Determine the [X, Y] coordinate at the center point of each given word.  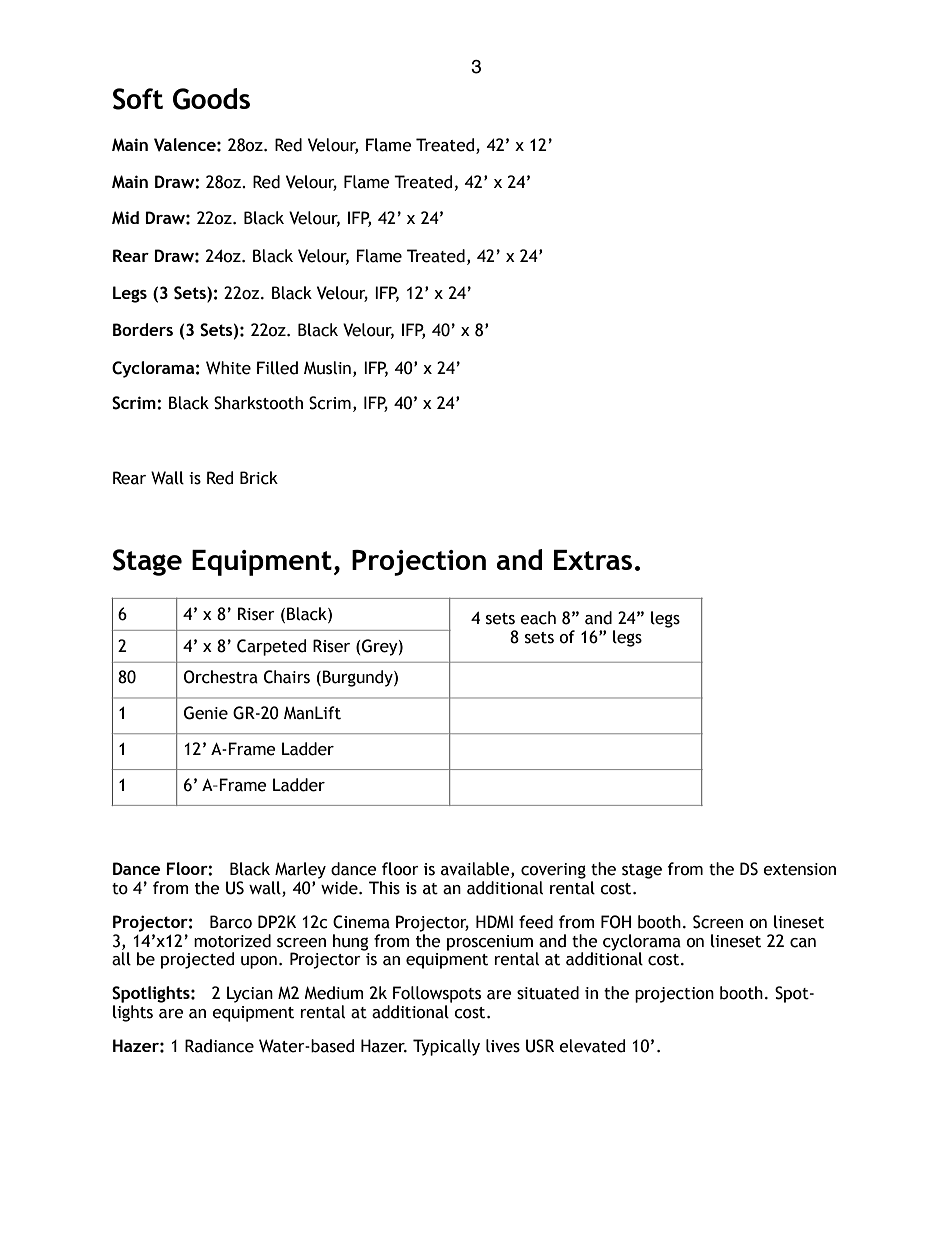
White [228, 368]
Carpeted [271, 647]
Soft [138, 99]
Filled [277, 368]
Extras [593, 560]
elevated [592, 1046]
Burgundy [358, 678]
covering [553, 871]
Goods [211, 99]
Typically [446, 1047]
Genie [206, 713]
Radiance [219, 1046]
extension [799, 869]
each [538, 618]
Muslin [327, 368]
